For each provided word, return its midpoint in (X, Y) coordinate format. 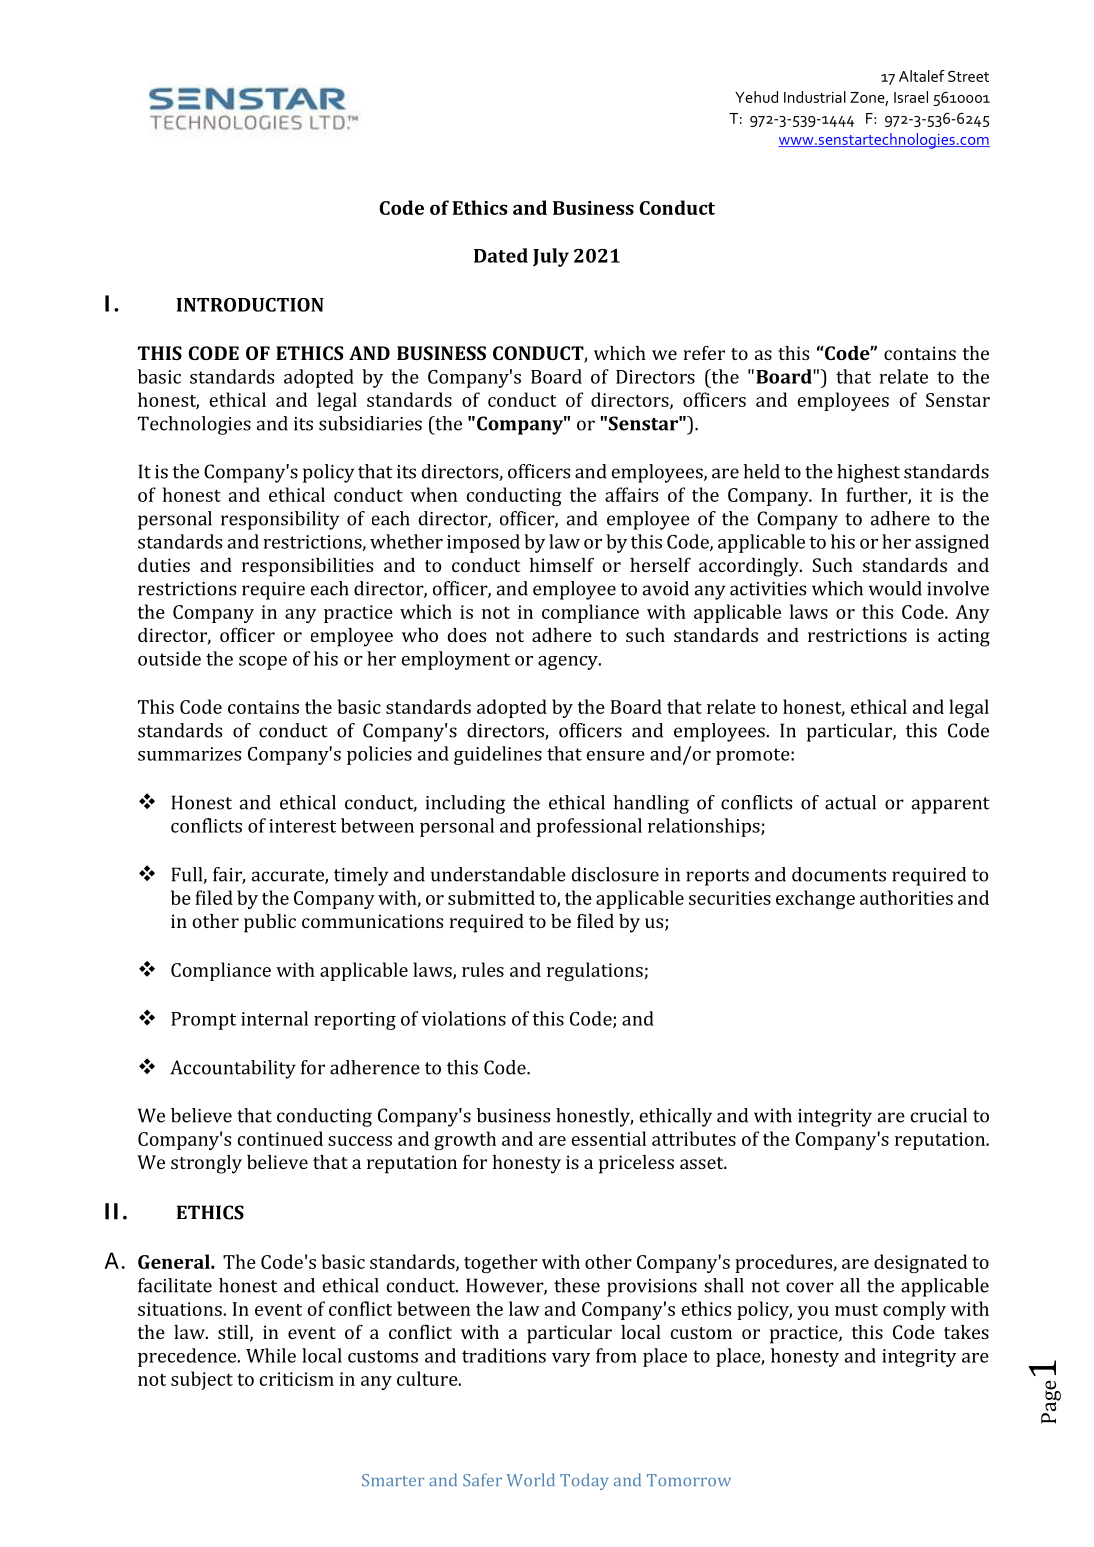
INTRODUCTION (250, 305)
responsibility (280, 520)
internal (274, 1018)
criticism (297, 1379)
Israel (911, 97)
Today (584, 1481)
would (895, 588)
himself (562, 565)
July (551, 257)
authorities (906, 897)
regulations (596, 971)
